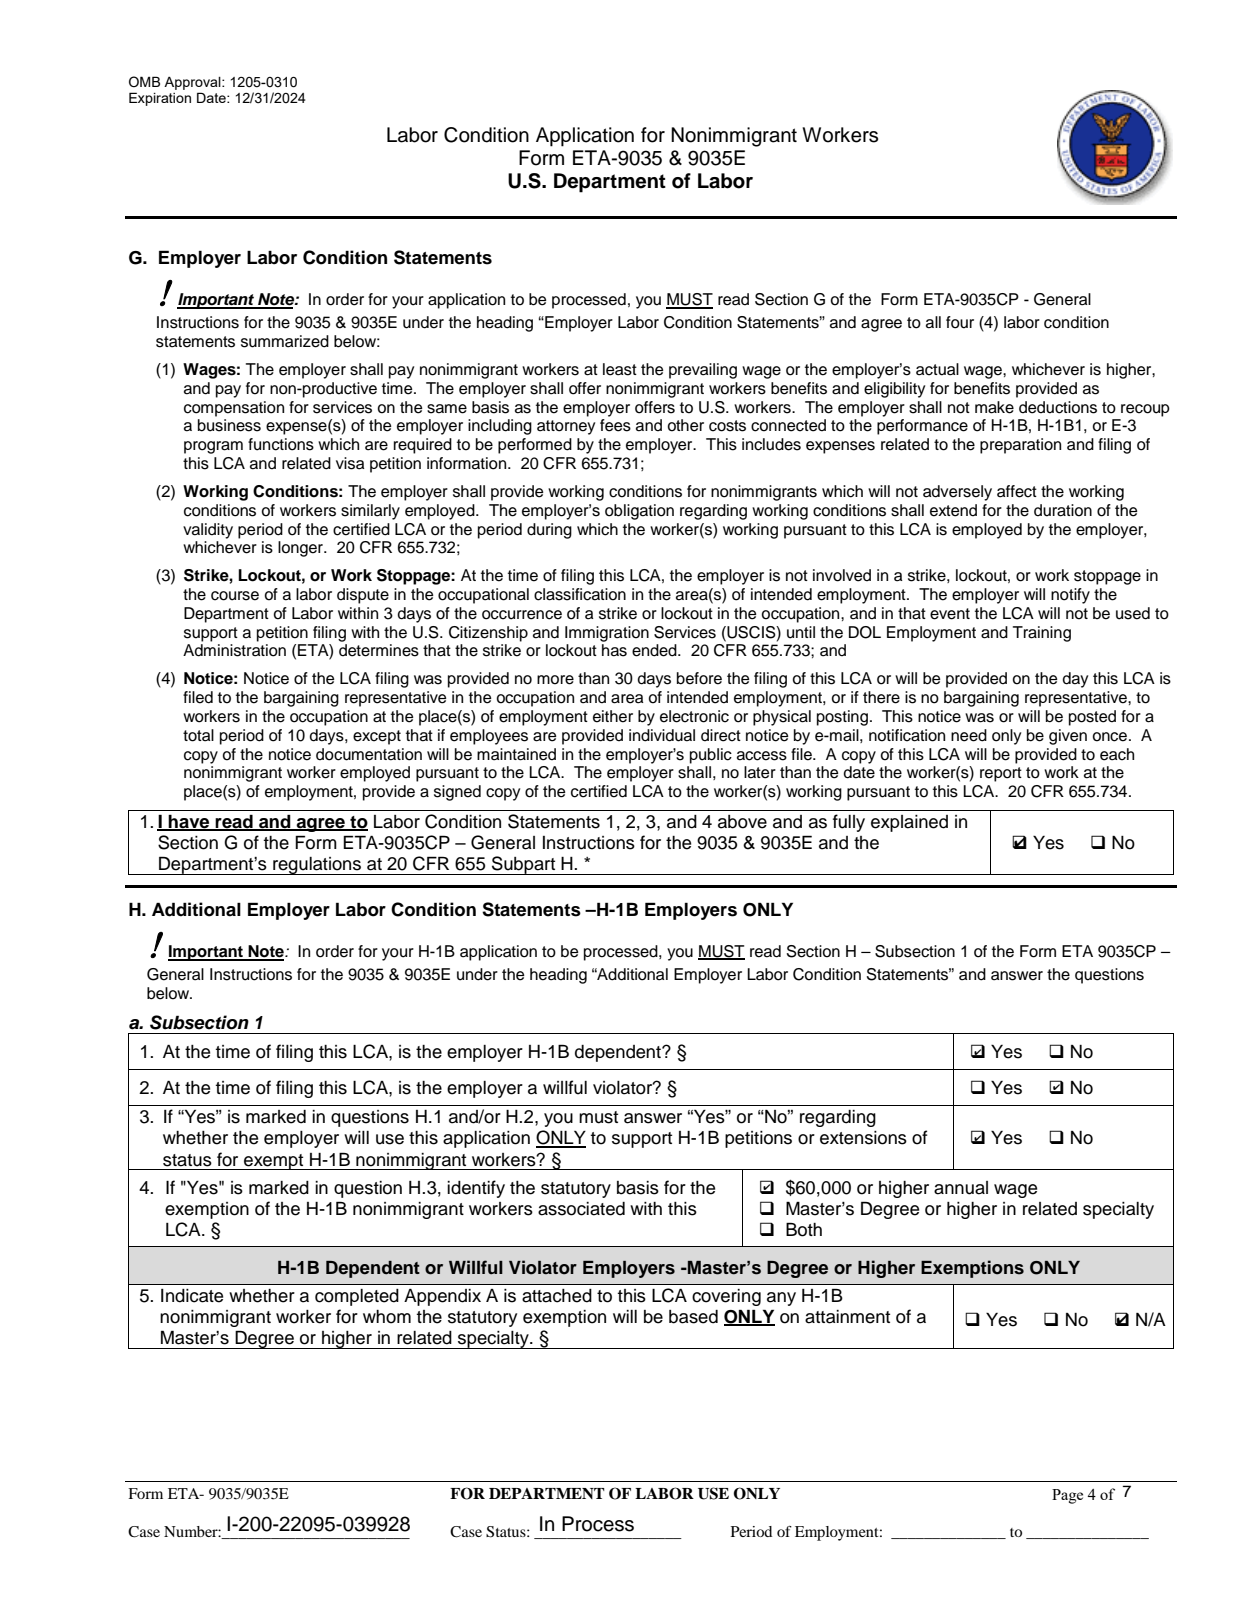 The width and height of the screenshot is (1247, 1614). Describe the element at coordinates (317, 866) in the screenshot. I see `regulations` at that location.
